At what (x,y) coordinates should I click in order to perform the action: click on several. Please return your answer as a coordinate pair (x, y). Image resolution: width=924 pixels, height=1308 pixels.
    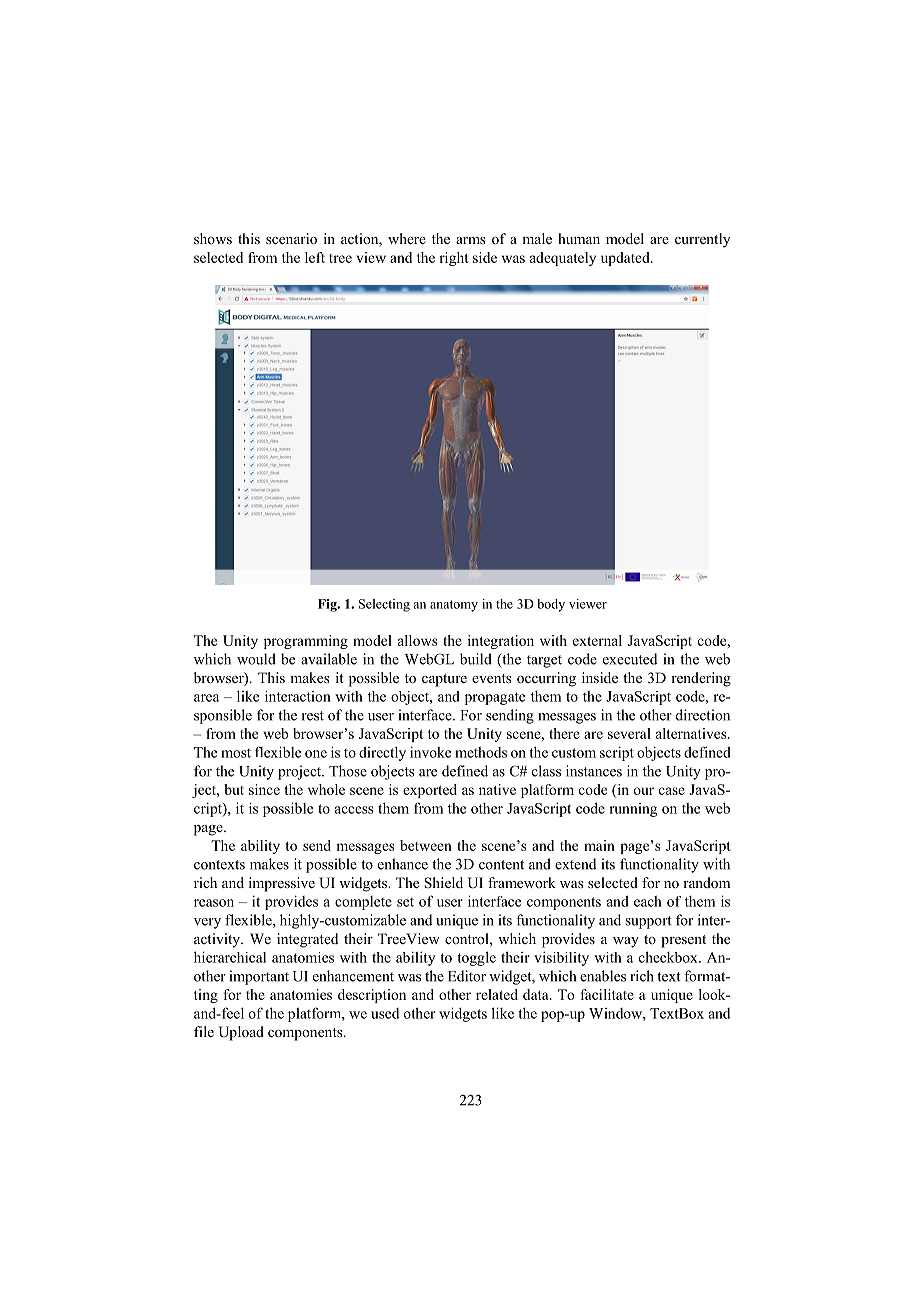
    Looking at the image, I should click on (629, 733).
